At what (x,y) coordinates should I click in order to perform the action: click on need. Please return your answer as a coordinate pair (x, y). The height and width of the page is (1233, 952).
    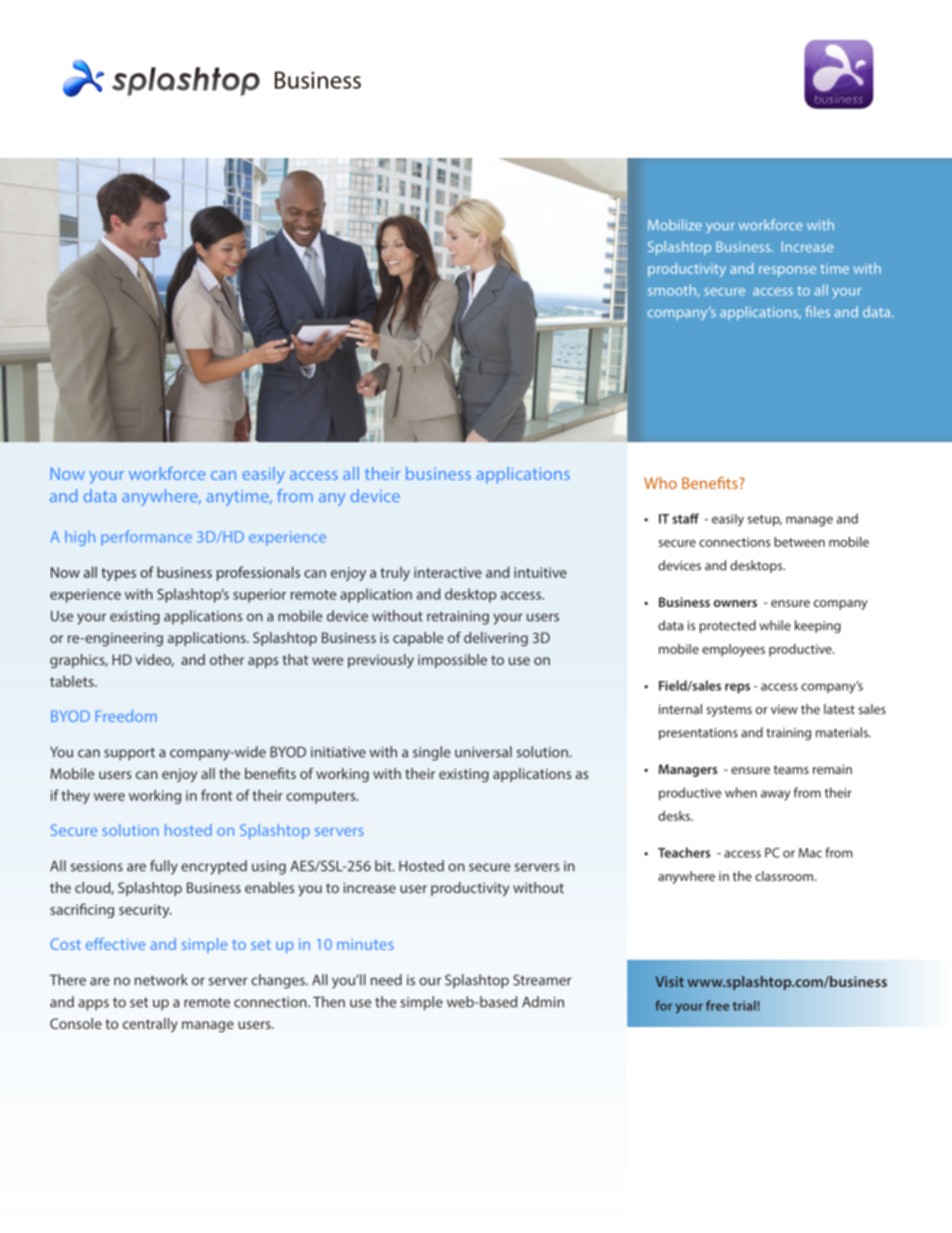
    Looking at the image, I should click on (386, 980).
